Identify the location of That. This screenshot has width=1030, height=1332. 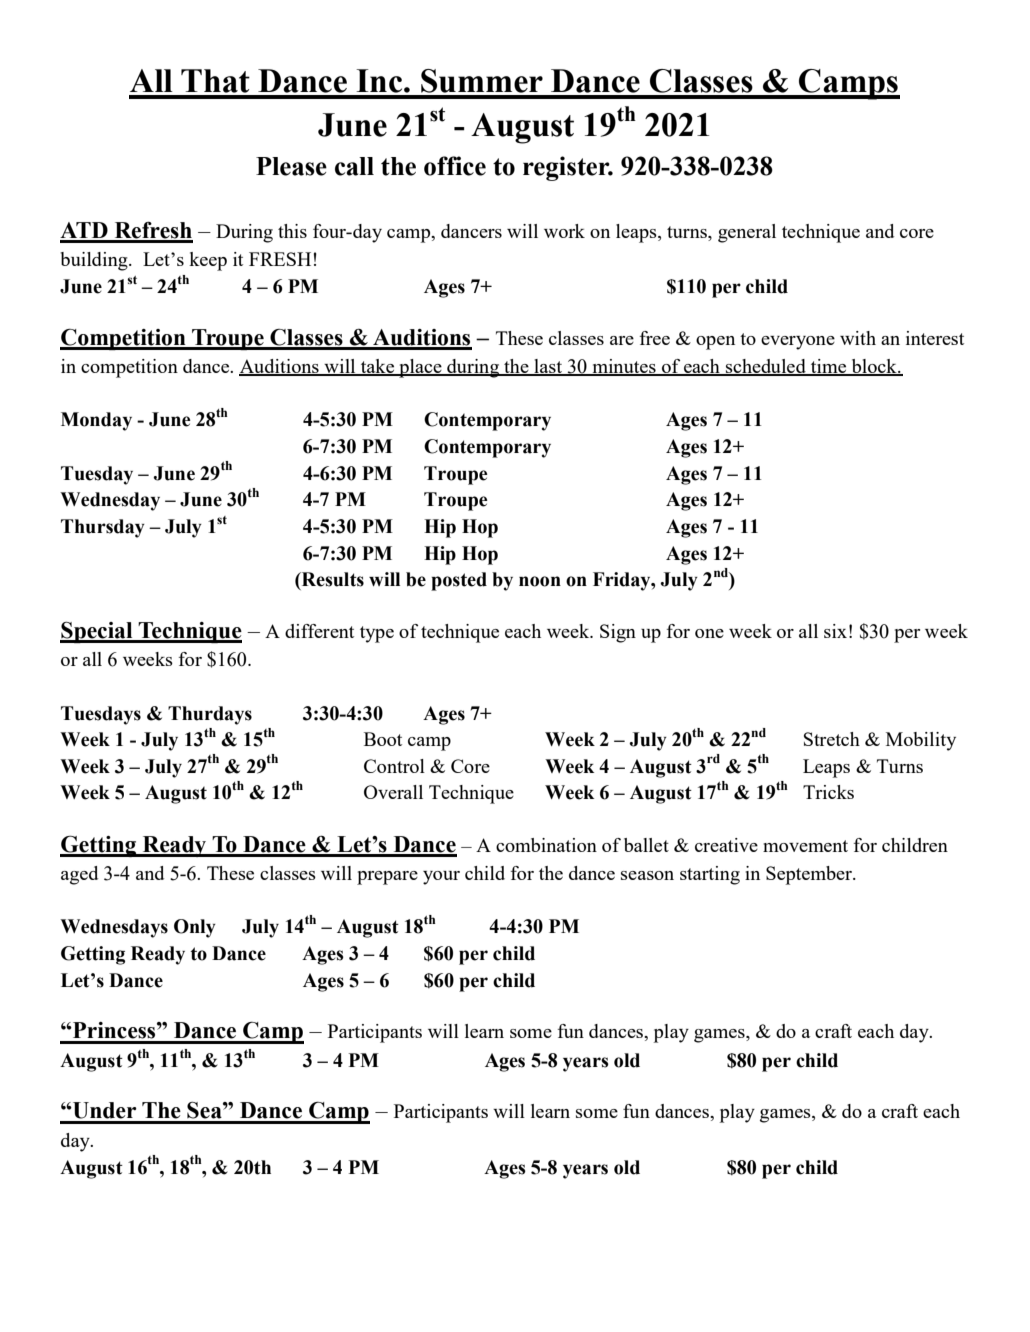
(215, 81).
